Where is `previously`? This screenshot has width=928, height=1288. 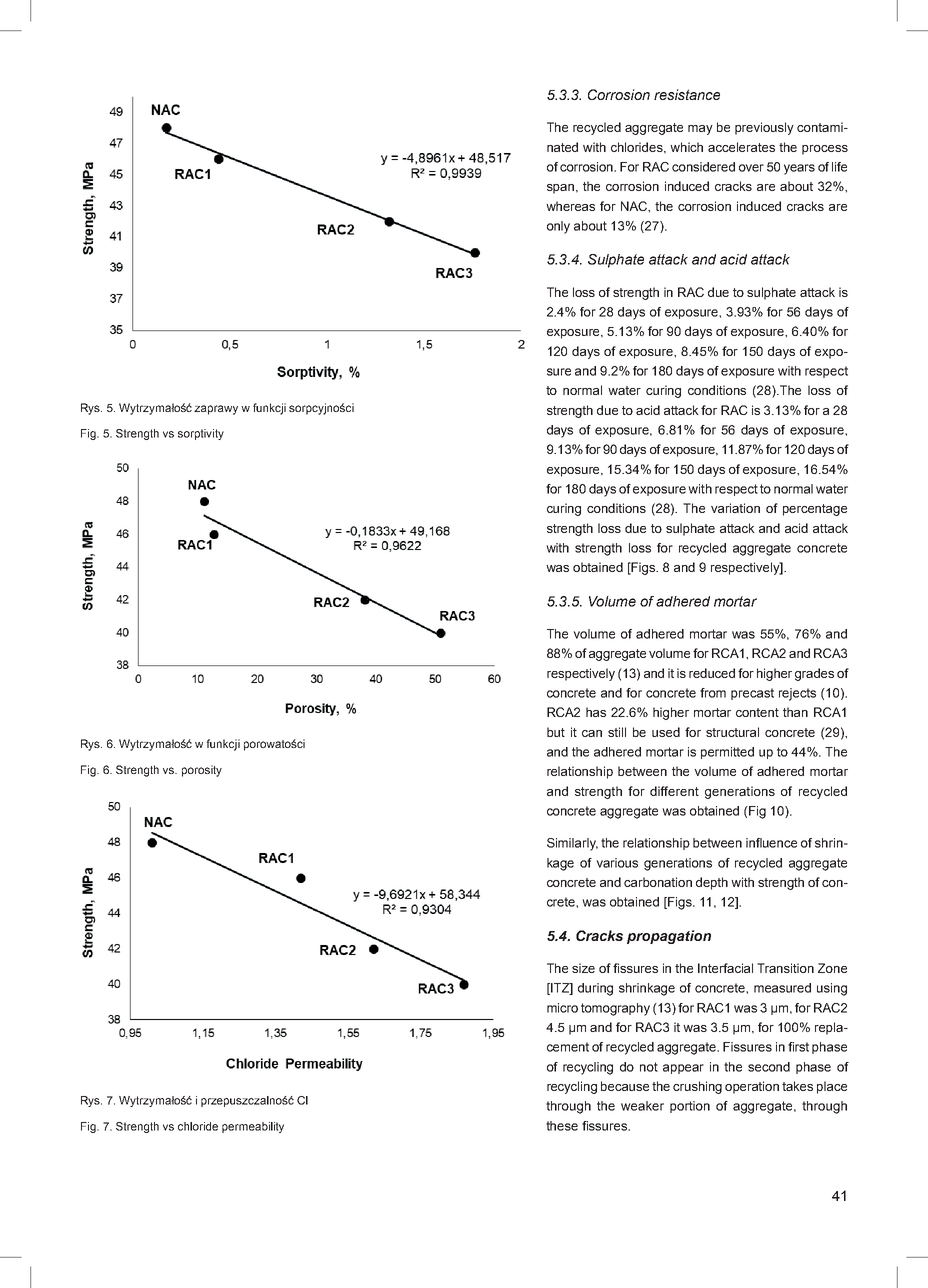
previously is located at coordinates (764, 128).
